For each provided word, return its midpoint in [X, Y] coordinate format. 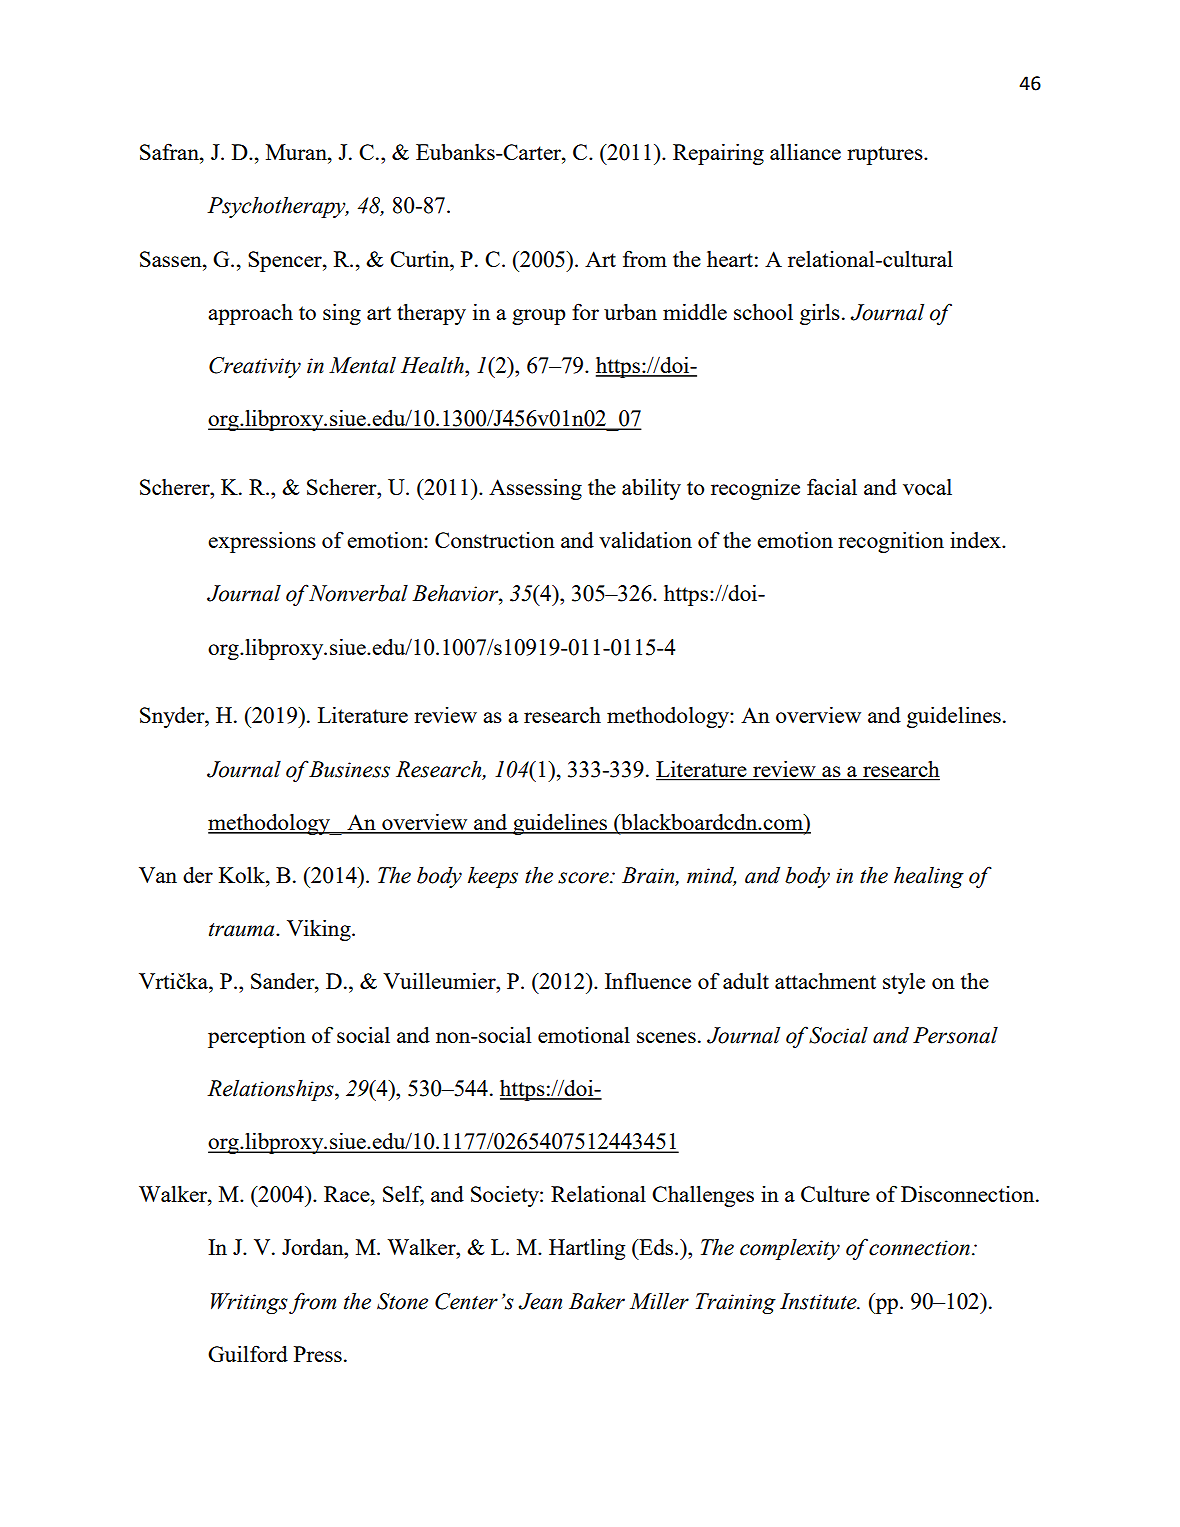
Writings [249, 1303]
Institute [819, 1301]
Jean [540, 1301]
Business [349, 769]
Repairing [718, 154]
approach [250, 314]
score [584, 878]
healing [929, 877]
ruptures [886, 155]
